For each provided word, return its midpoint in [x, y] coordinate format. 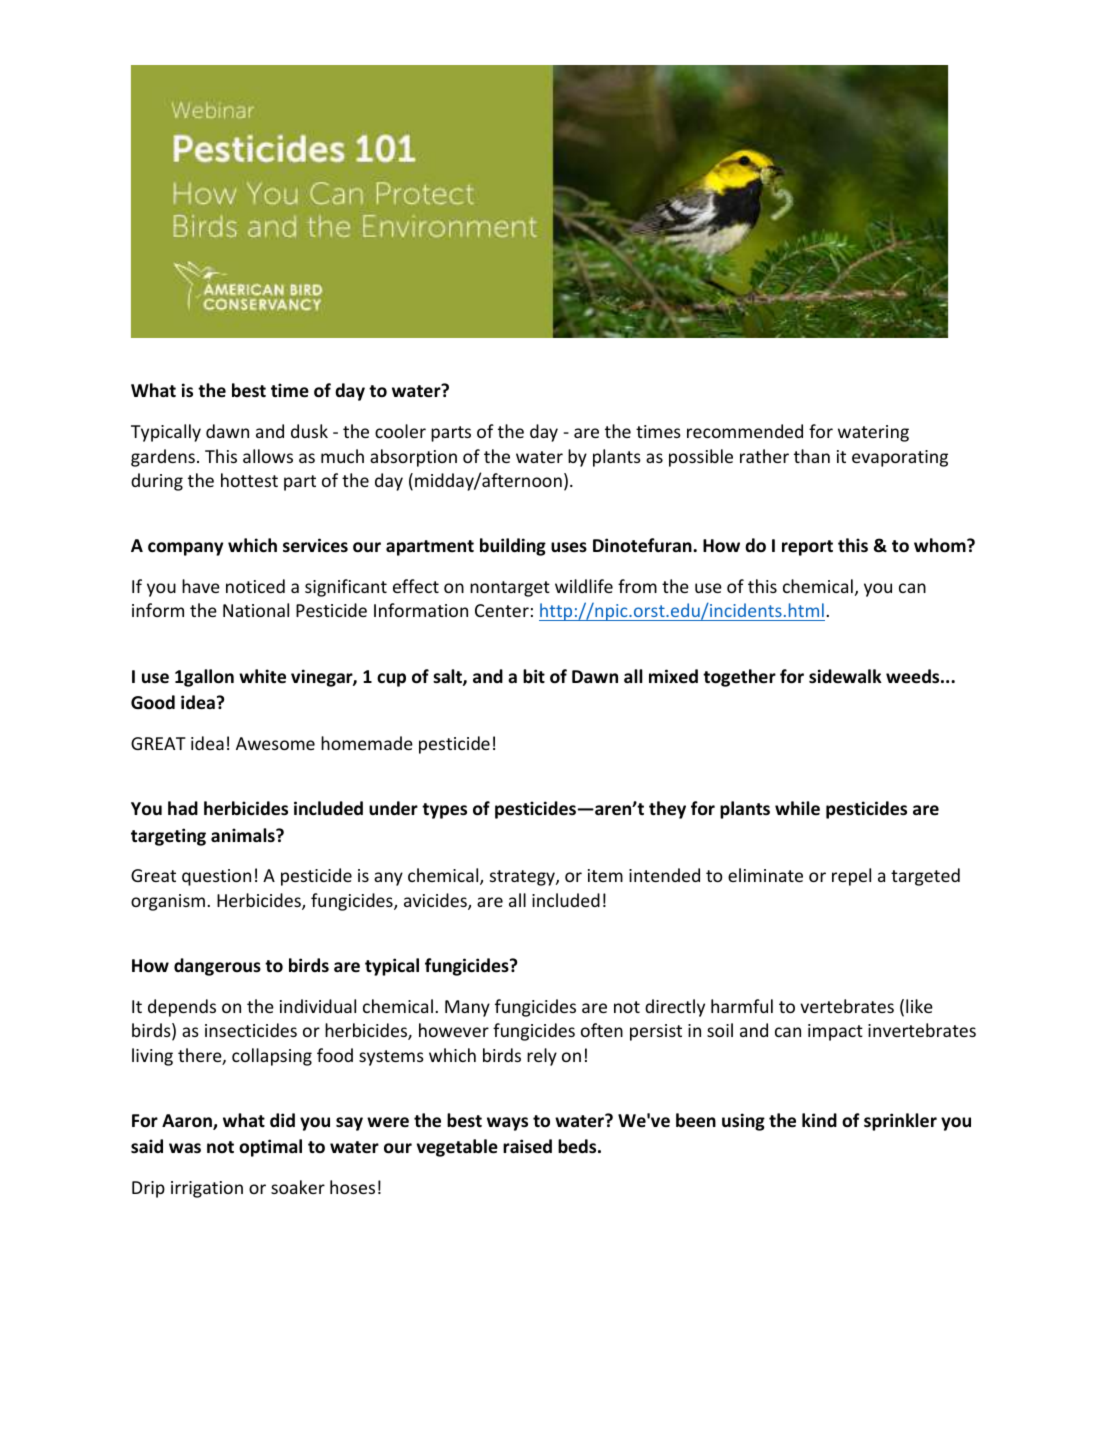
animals [244, 835]
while [797, 808]
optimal [270, 1148]
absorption [413, 458]
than [812, 456]
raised [527, 1146]
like [919, 1006]
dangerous [217, 967]
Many [467, 1008]
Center [502, 610]
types [444, 811]
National [256, 610]
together [739, 678]
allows [268, 456]
